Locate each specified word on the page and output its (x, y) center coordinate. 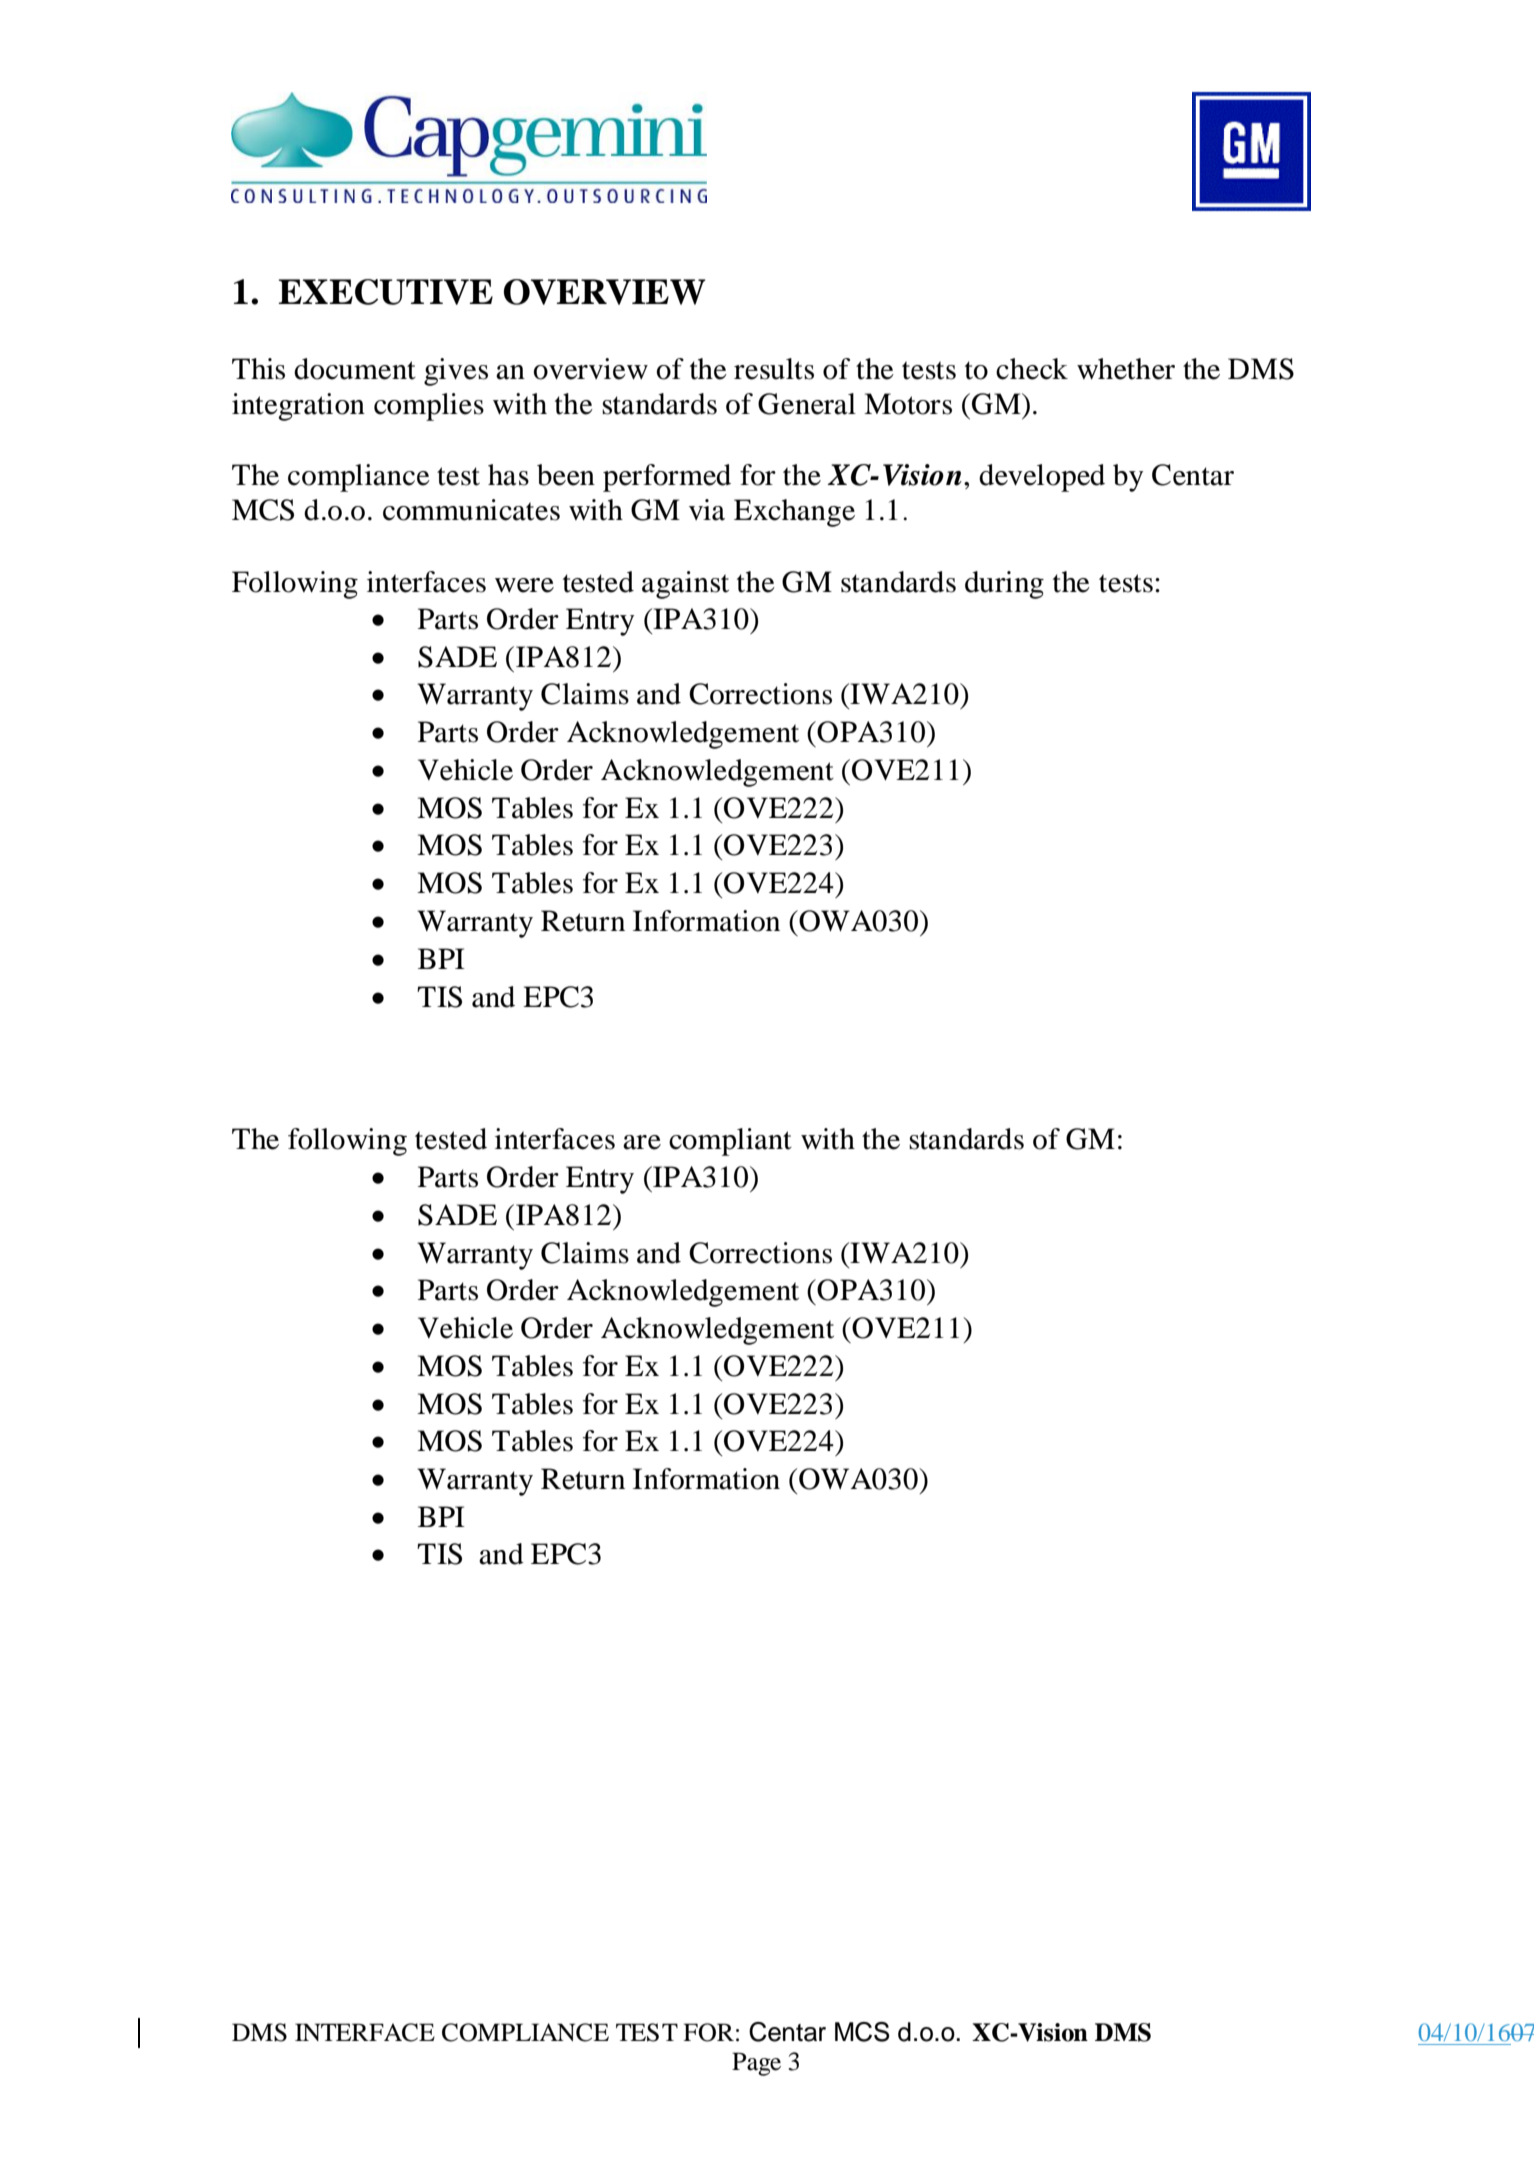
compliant (730, 1142)
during (1004, 585)
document (355, 369)
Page (756, 2064)
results (774, 369)
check (1032, 369)
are (642, 1142)
